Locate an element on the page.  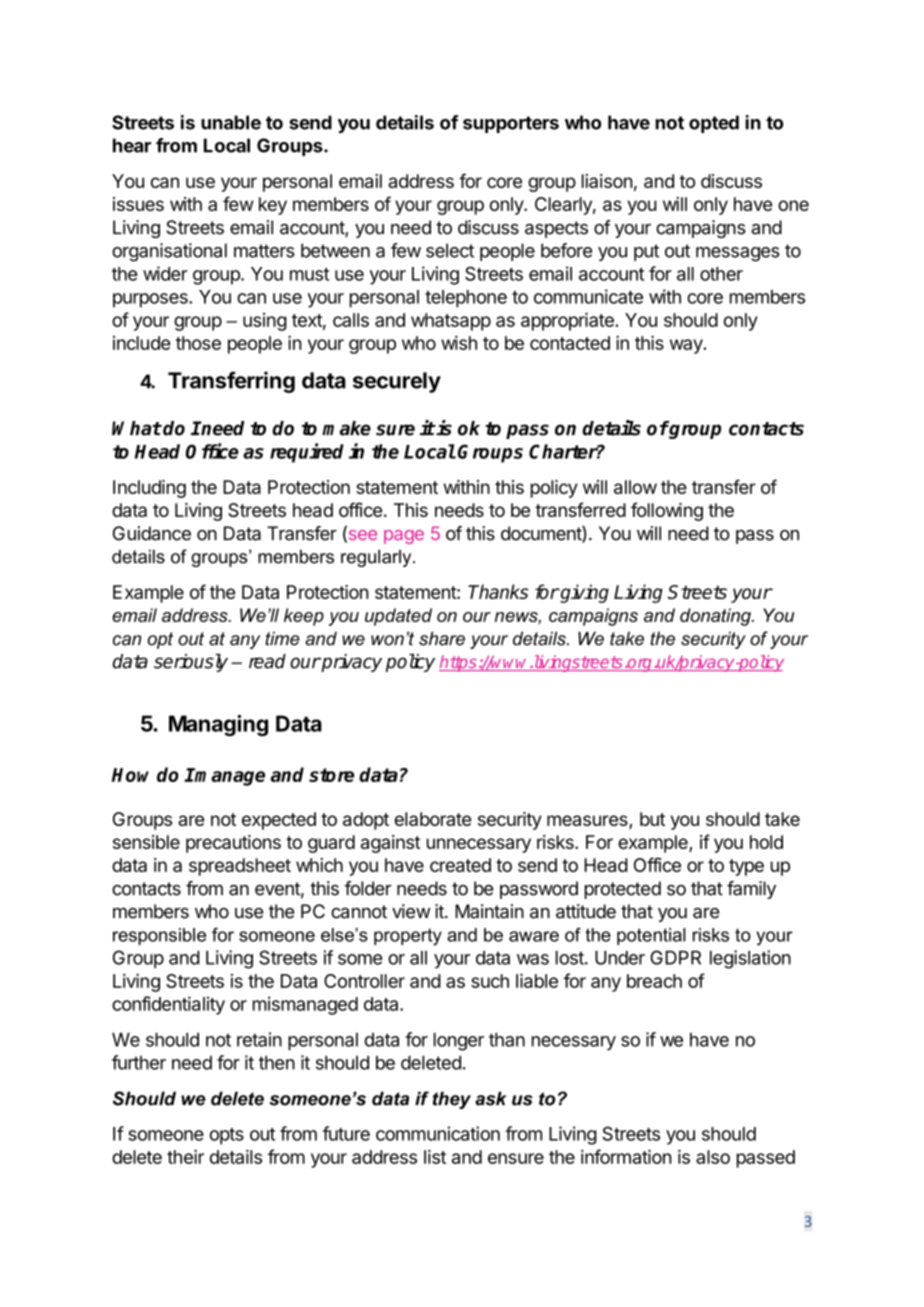
elaborate is located at coordinates (433, 819).
